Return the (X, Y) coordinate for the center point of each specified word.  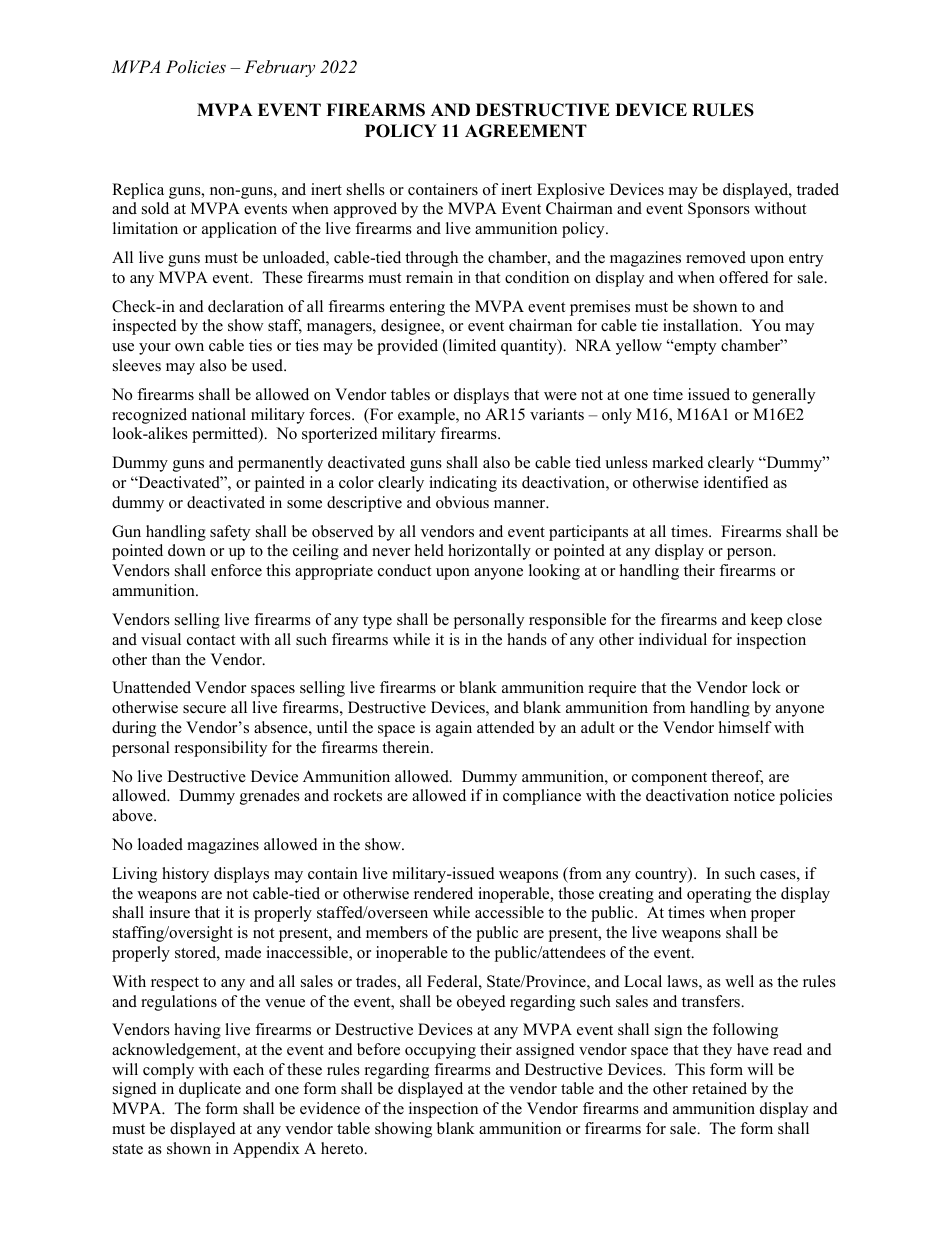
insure (169, 912)
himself (745, 727)
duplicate (210, 1090)
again (454, 729)
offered (744, 277)
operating (719, 895)
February (279, 68)
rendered (443, 893)
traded (818, 189)
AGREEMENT (526, 131)
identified (736, 482)
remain (429, 277)
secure (204, 709)
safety (230, 533)
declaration (246, 306)
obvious (462, 502)
